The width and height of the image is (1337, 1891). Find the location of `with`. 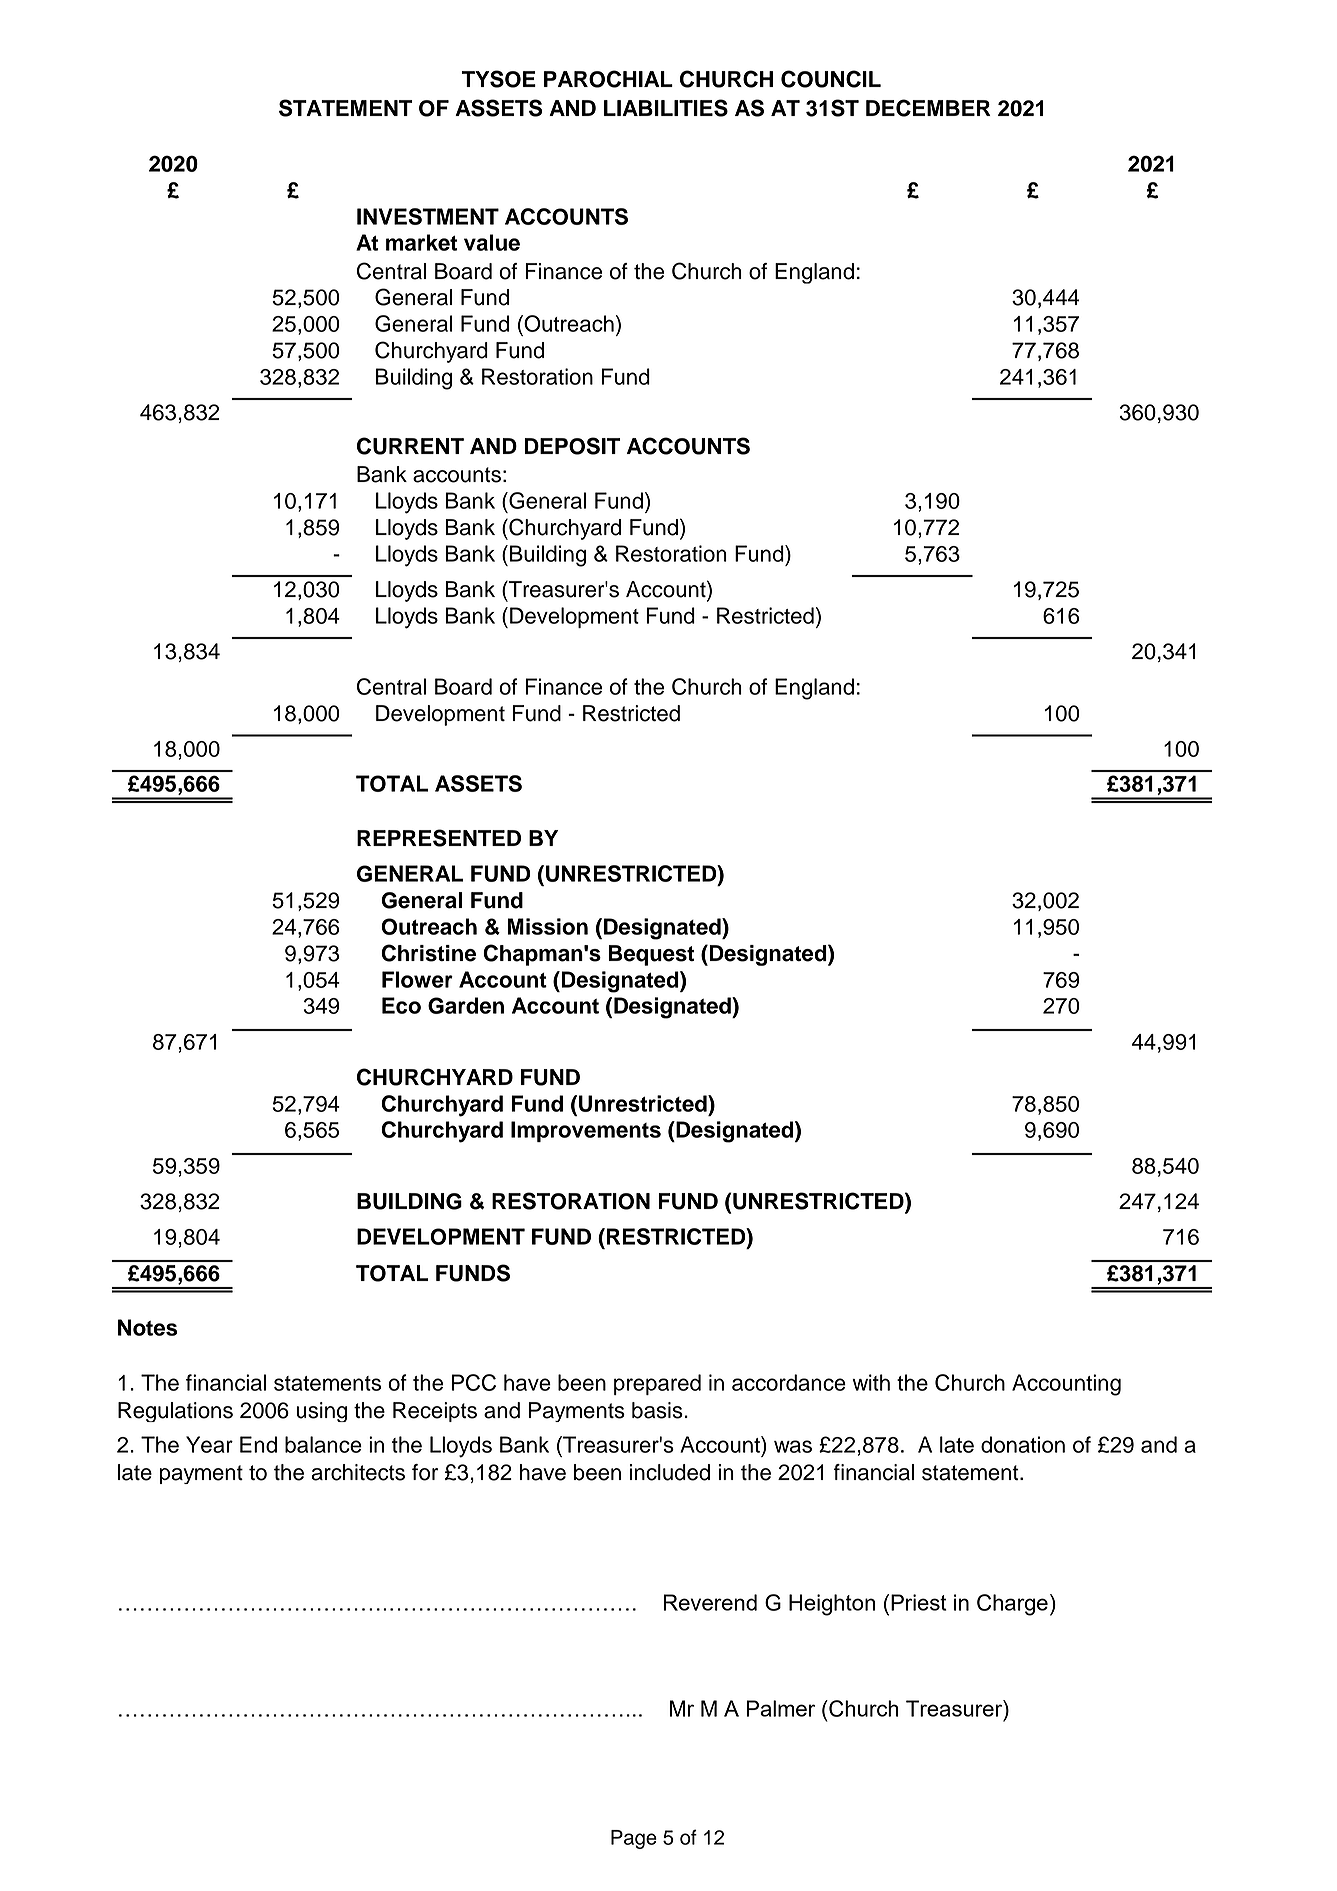

with is located at coordinates (871, 1382).
